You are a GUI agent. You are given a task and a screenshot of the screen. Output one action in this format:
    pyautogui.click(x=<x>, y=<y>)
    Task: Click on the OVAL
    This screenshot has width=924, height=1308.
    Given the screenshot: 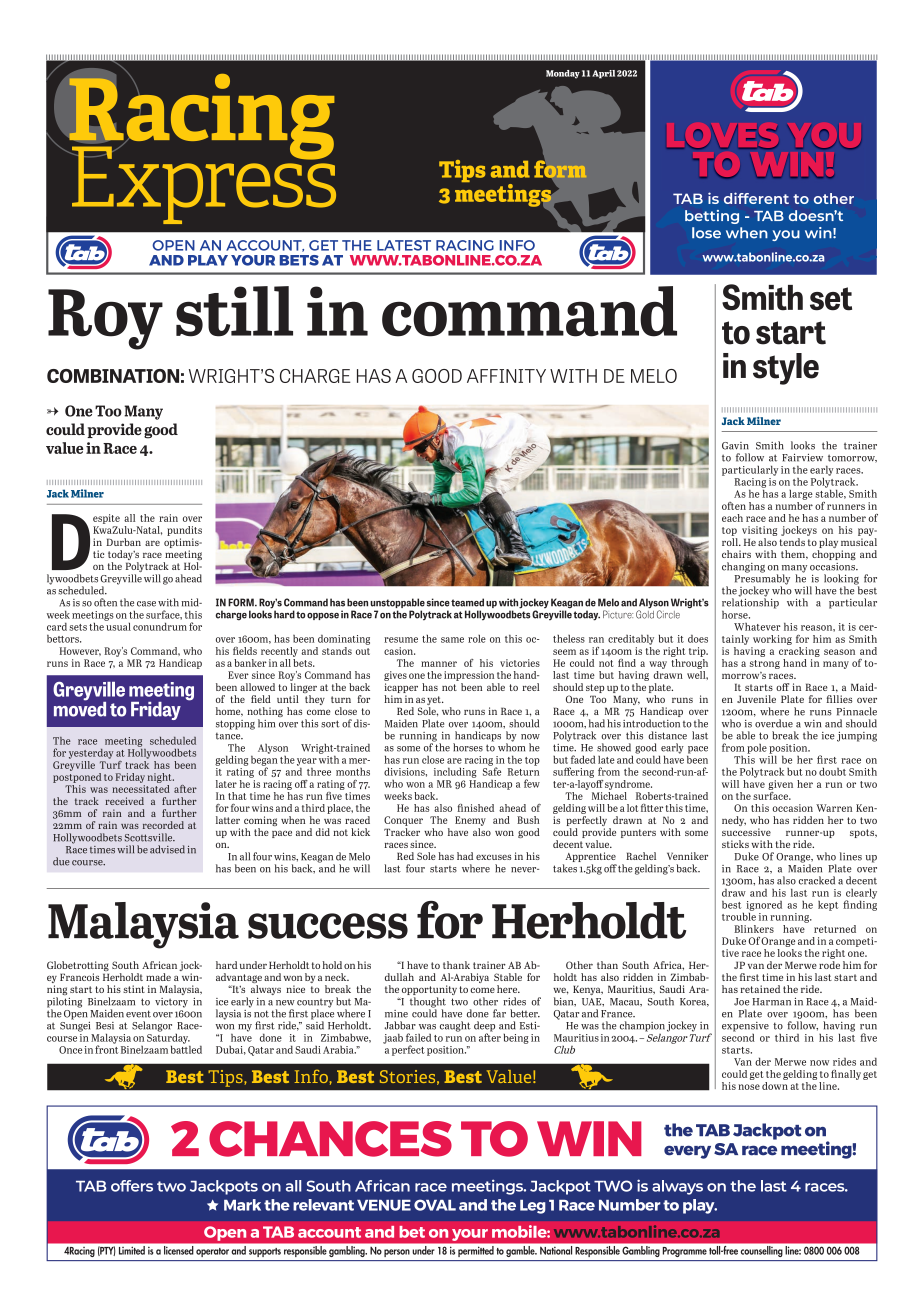 What is the action you would take?
    pyautogui.click(x=435, y=1205)
